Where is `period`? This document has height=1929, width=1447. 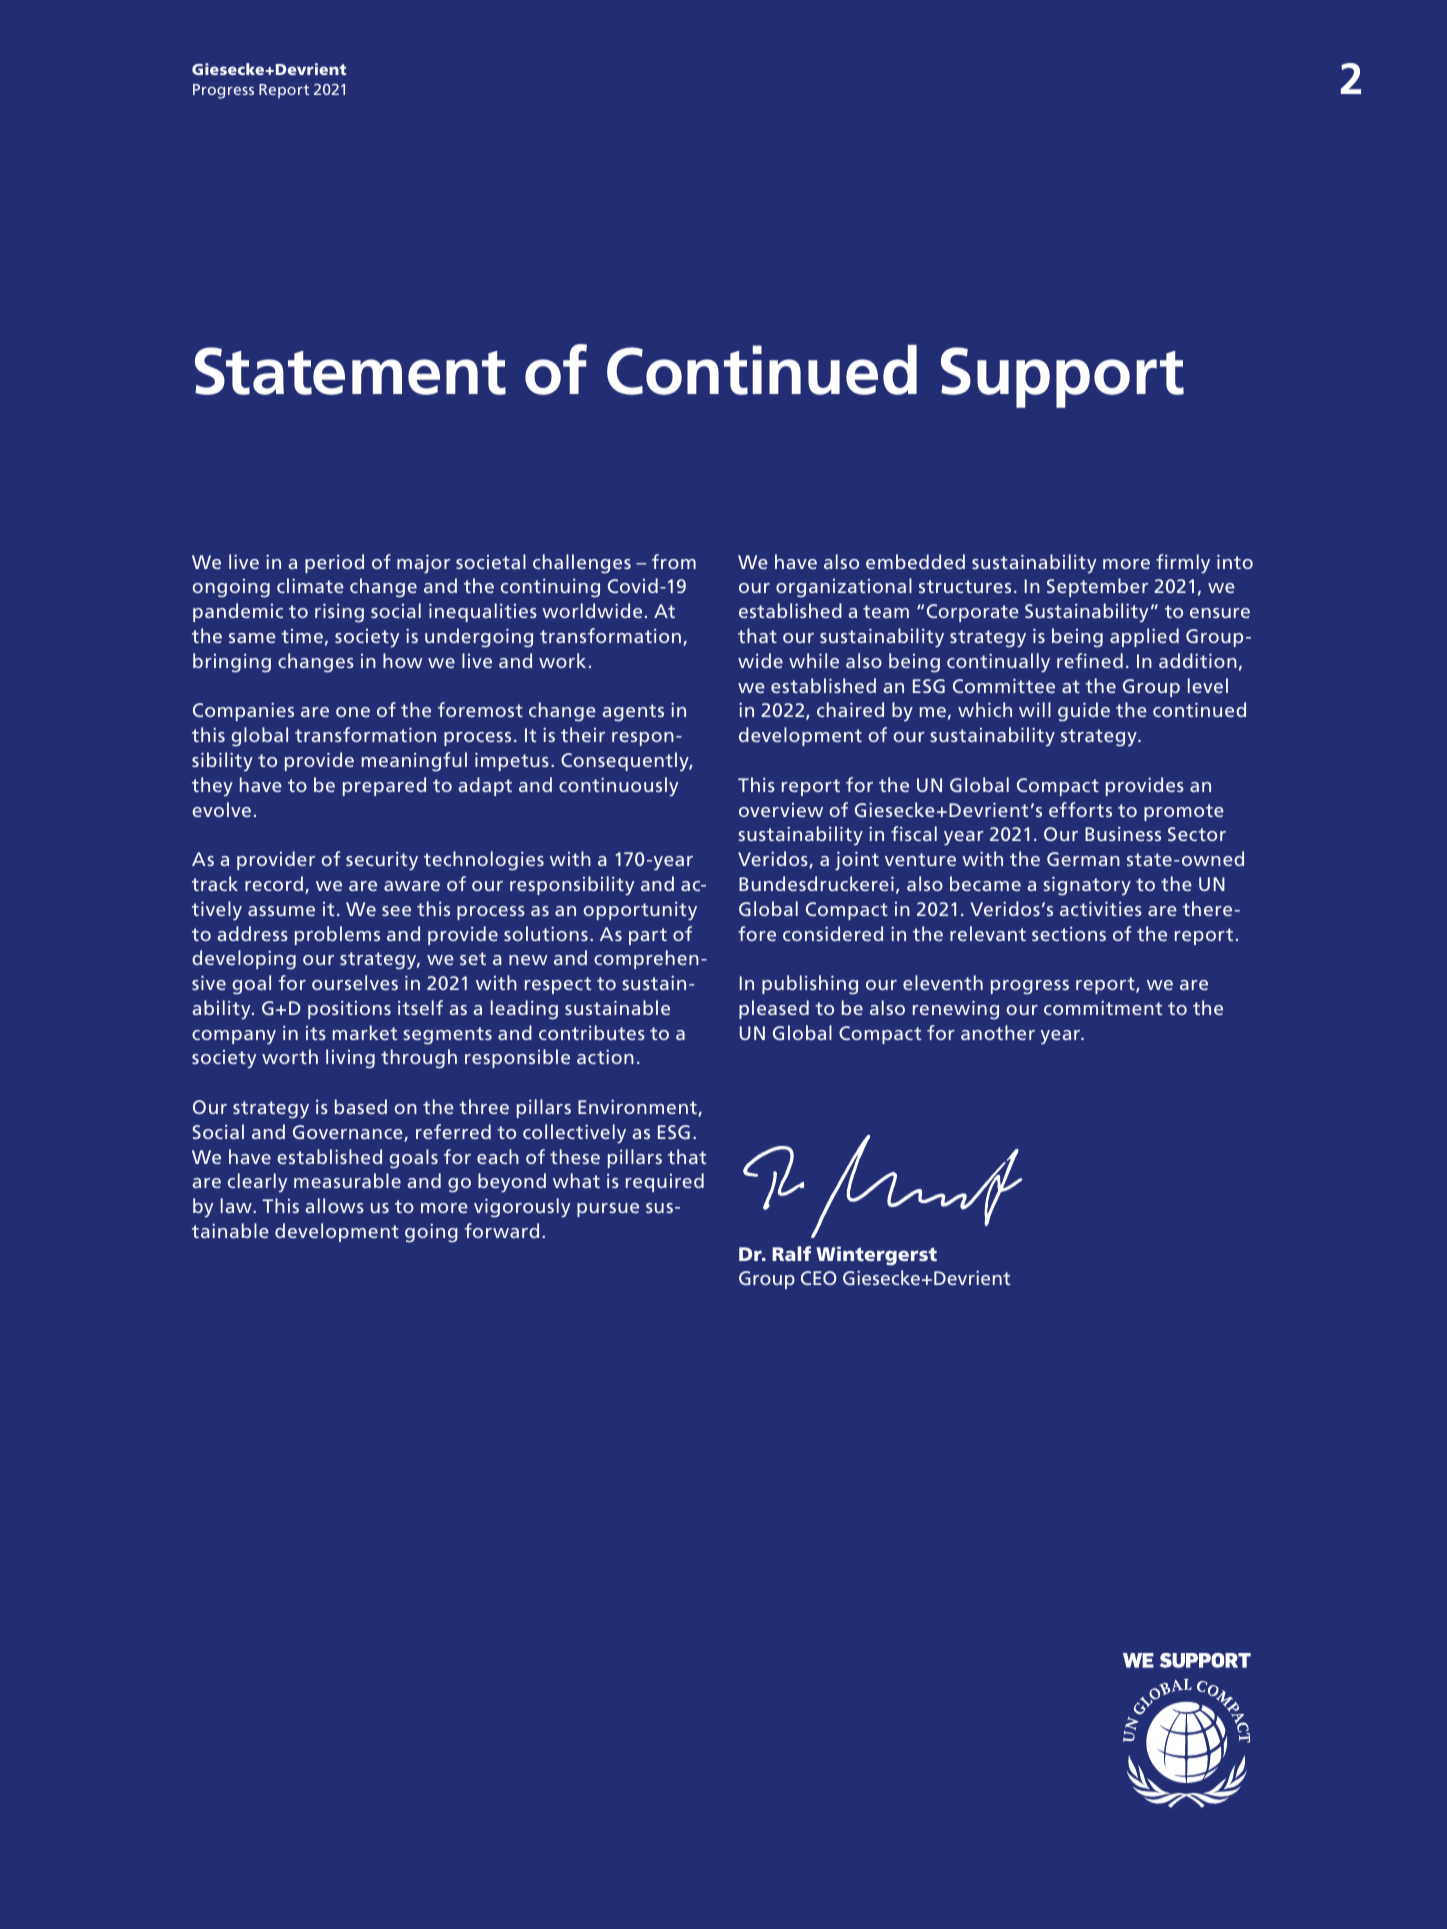 period is located at coordinates (334, 563).
